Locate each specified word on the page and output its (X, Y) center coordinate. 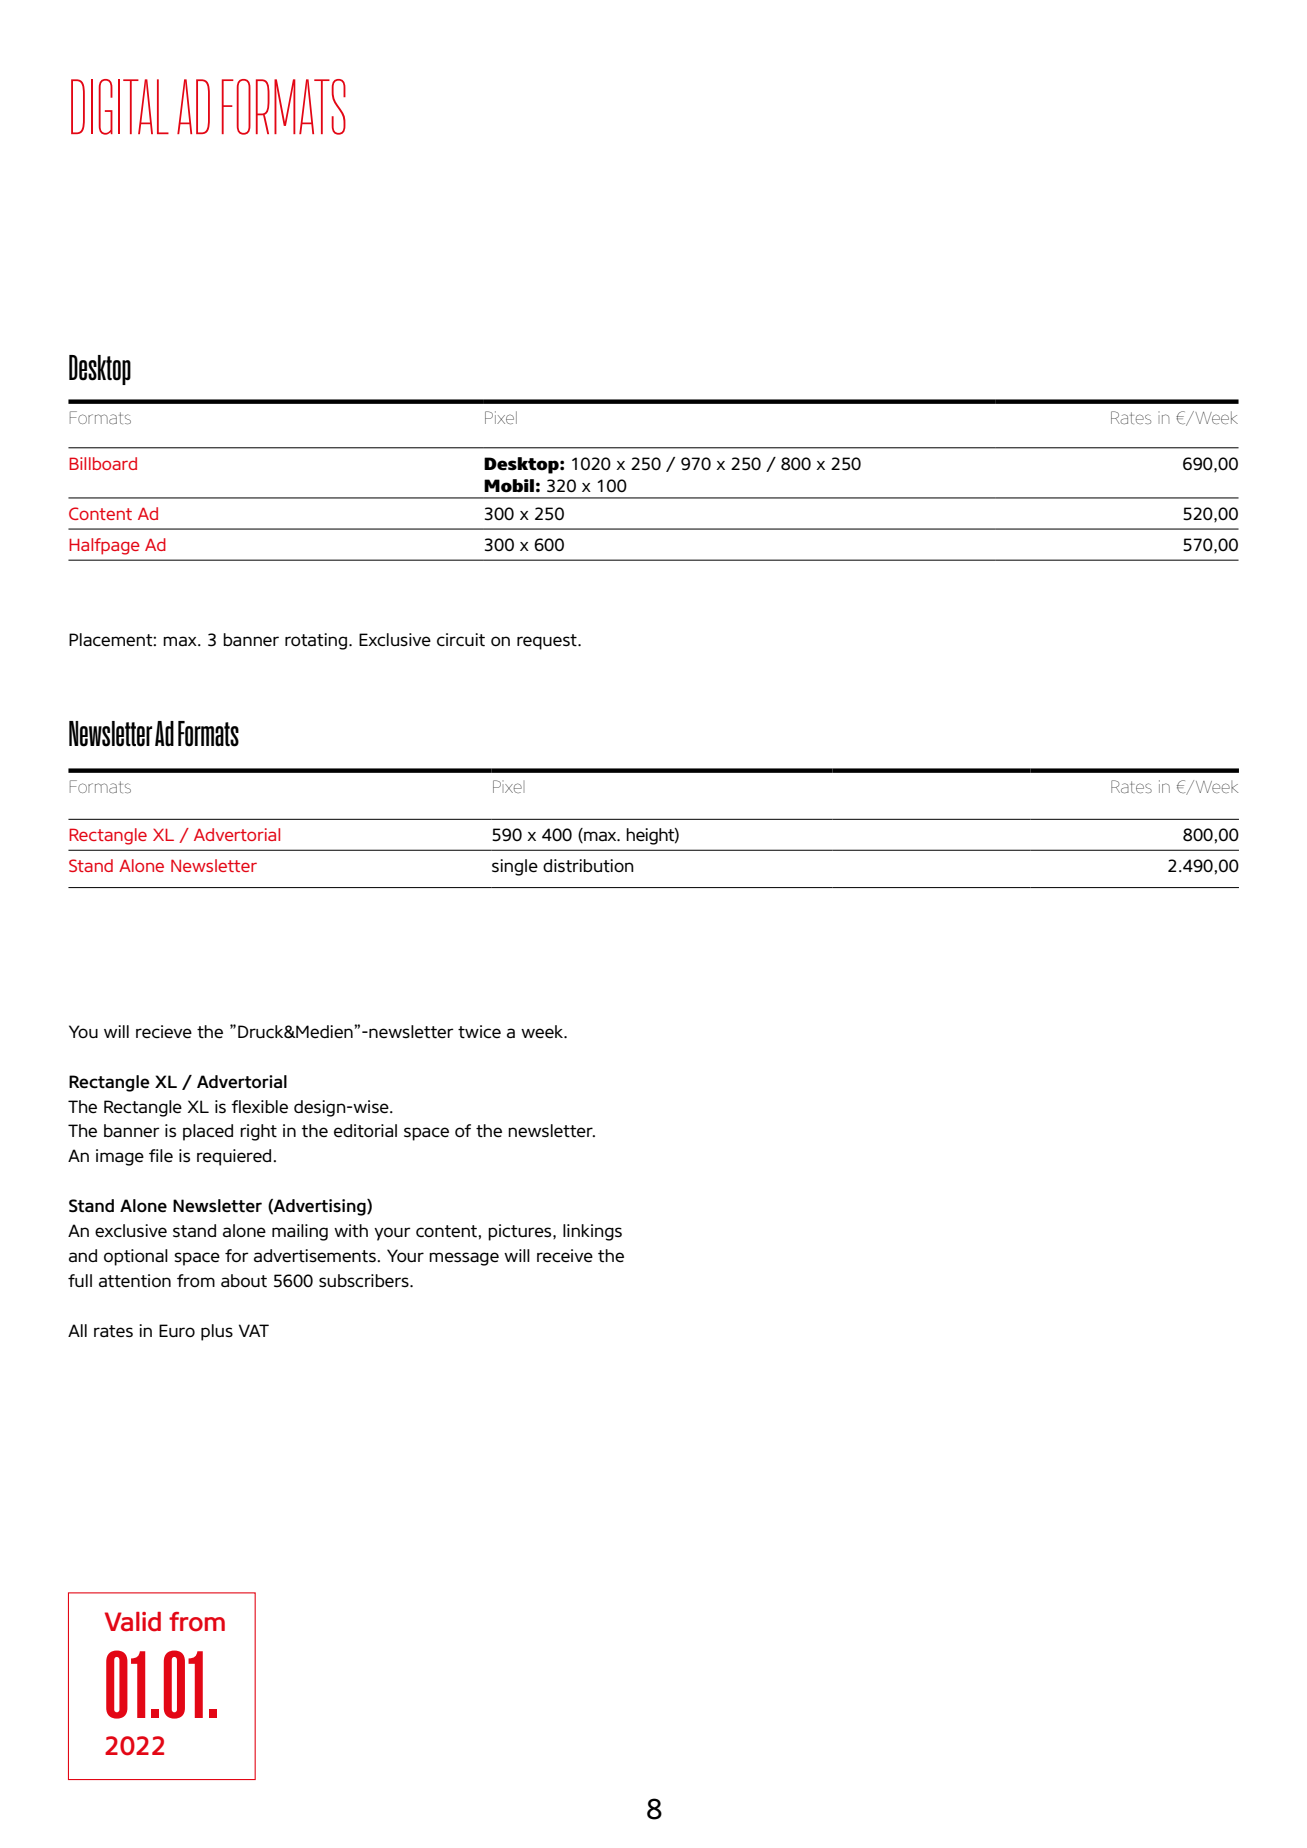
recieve (164, 1032)
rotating (316, 641)
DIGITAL (120, 107)
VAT (254, 1330)
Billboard (103, 463)
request (548, 642)
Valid (133, 1622)
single (515, 867)
